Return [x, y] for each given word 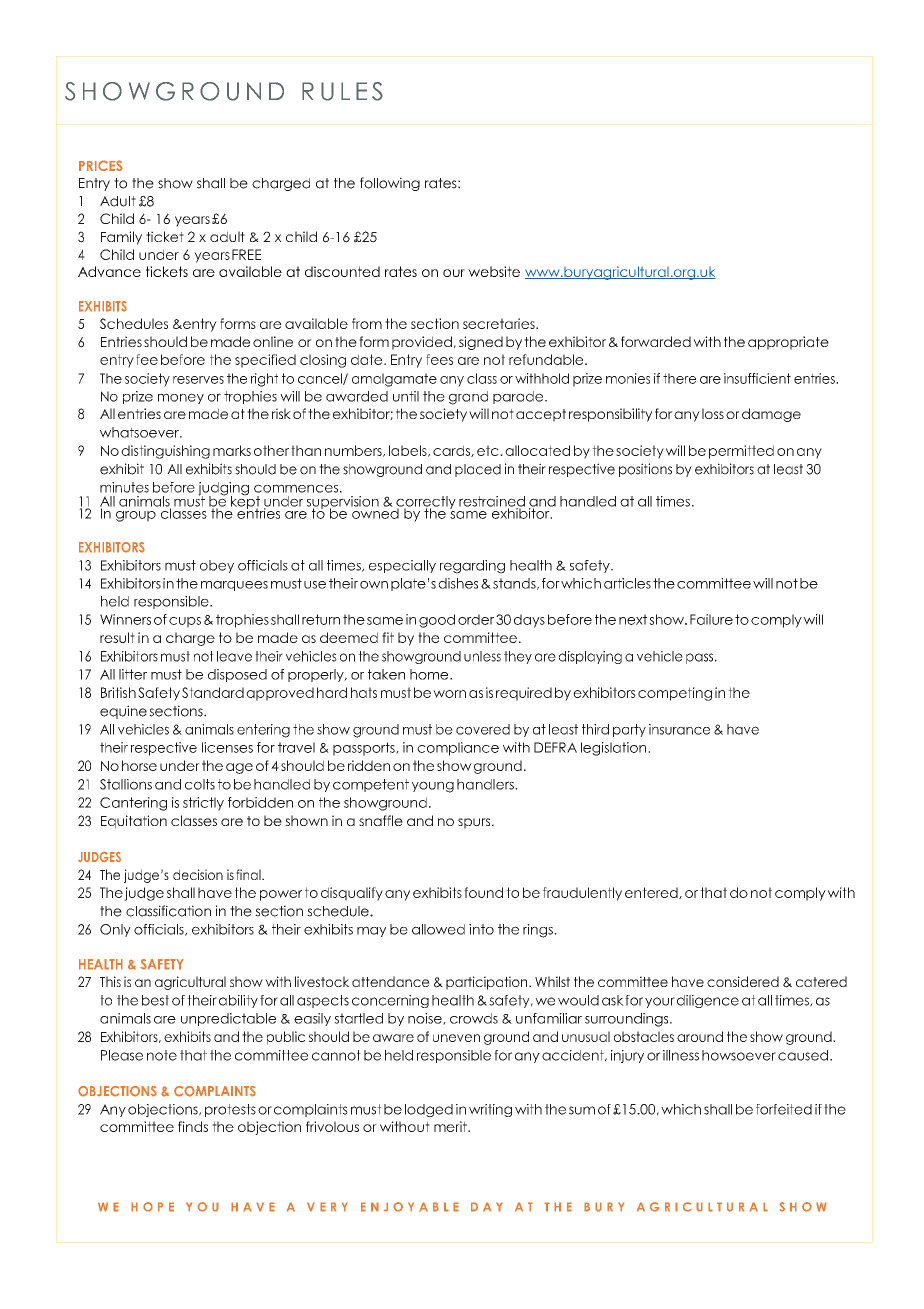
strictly [203, 804]
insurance [679, 729]
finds [193, 1126]
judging [223, 490]
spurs [475, 823]
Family [121, 238]
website [494, 271]
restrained [492, 502]
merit [451, 1126]
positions [645, 470]
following [390, 184]
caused [803, 1055]
